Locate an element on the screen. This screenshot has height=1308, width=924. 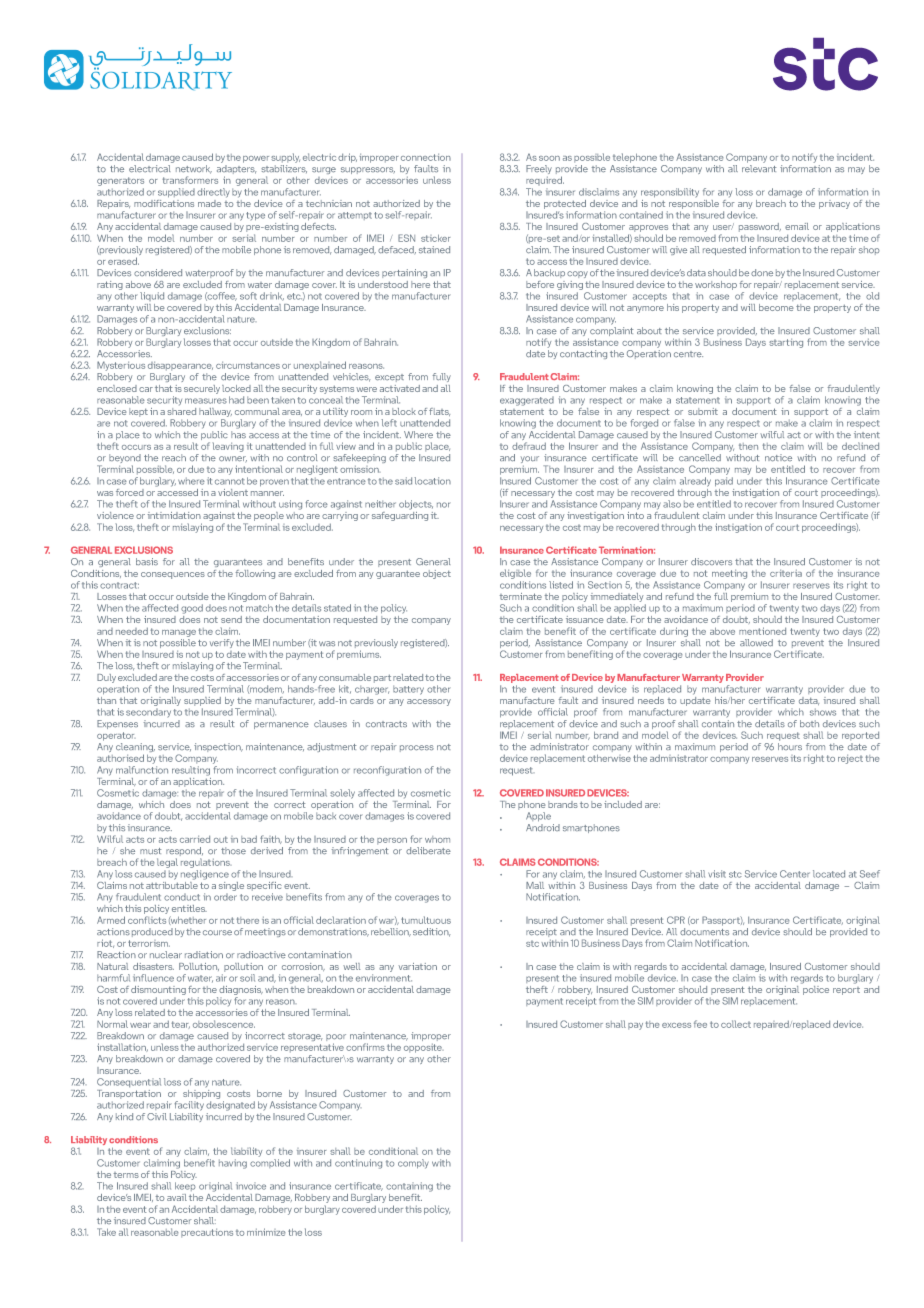
transformers is located at coordinates (190, 180).
